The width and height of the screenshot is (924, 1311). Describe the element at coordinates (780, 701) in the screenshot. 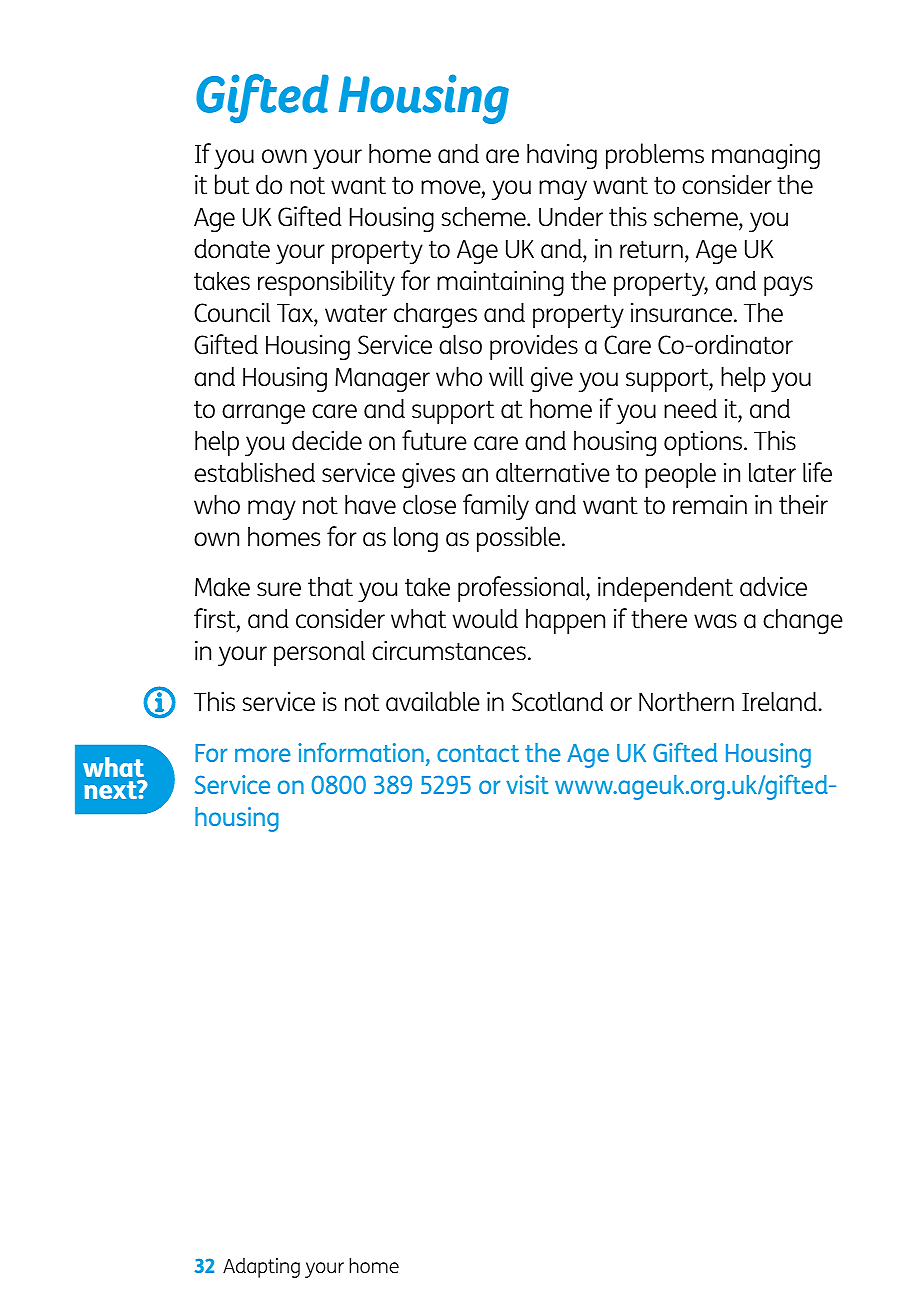

I see `Ireland` at that location.
